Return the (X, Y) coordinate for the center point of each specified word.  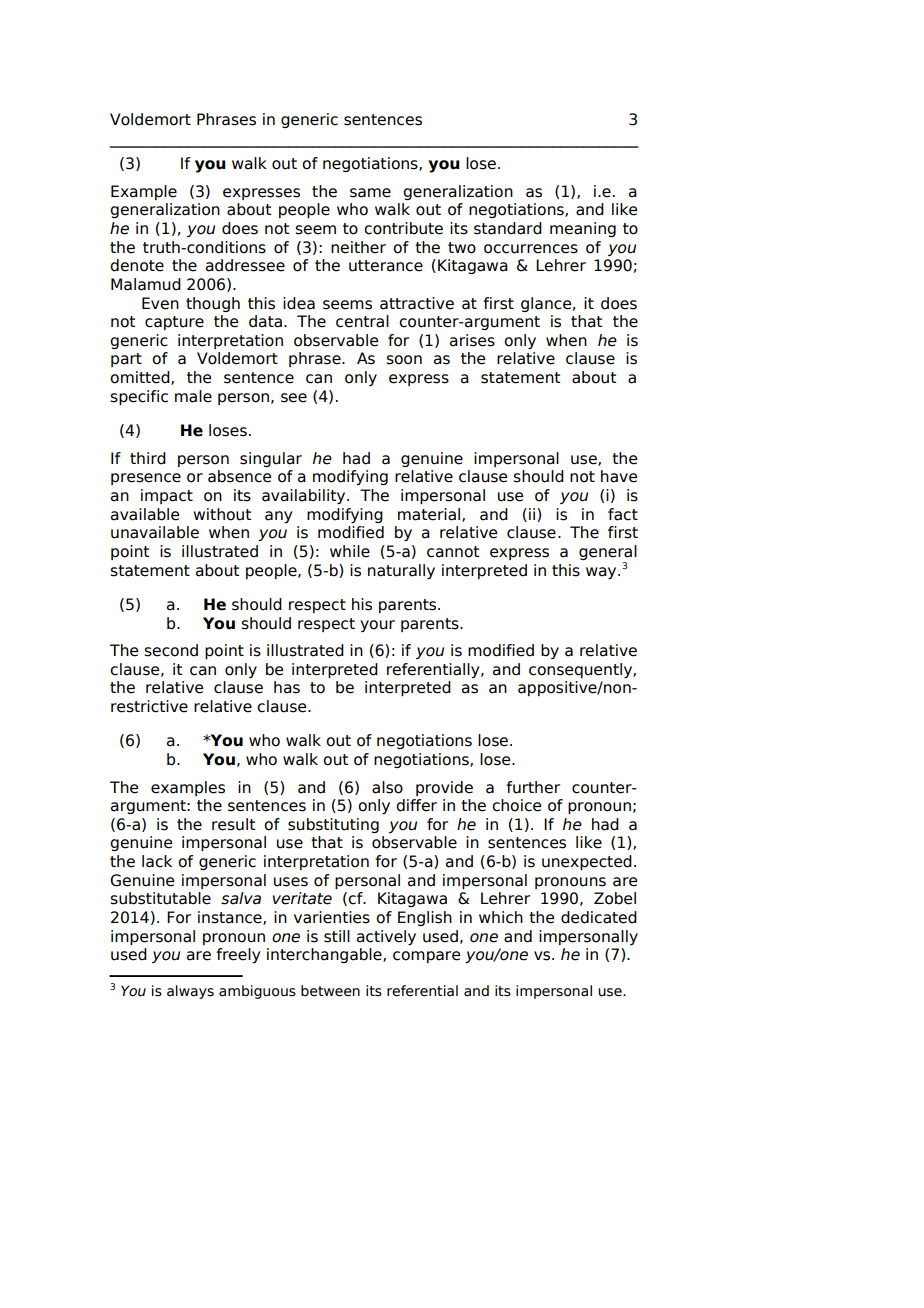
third (148, 458)
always (190, 992)
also (387, 787)
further (533, 787)
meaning (583, 229)
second (171, 650)
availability (305, 496)
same (370, 193)
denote (137, 265)
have (619, 476)
